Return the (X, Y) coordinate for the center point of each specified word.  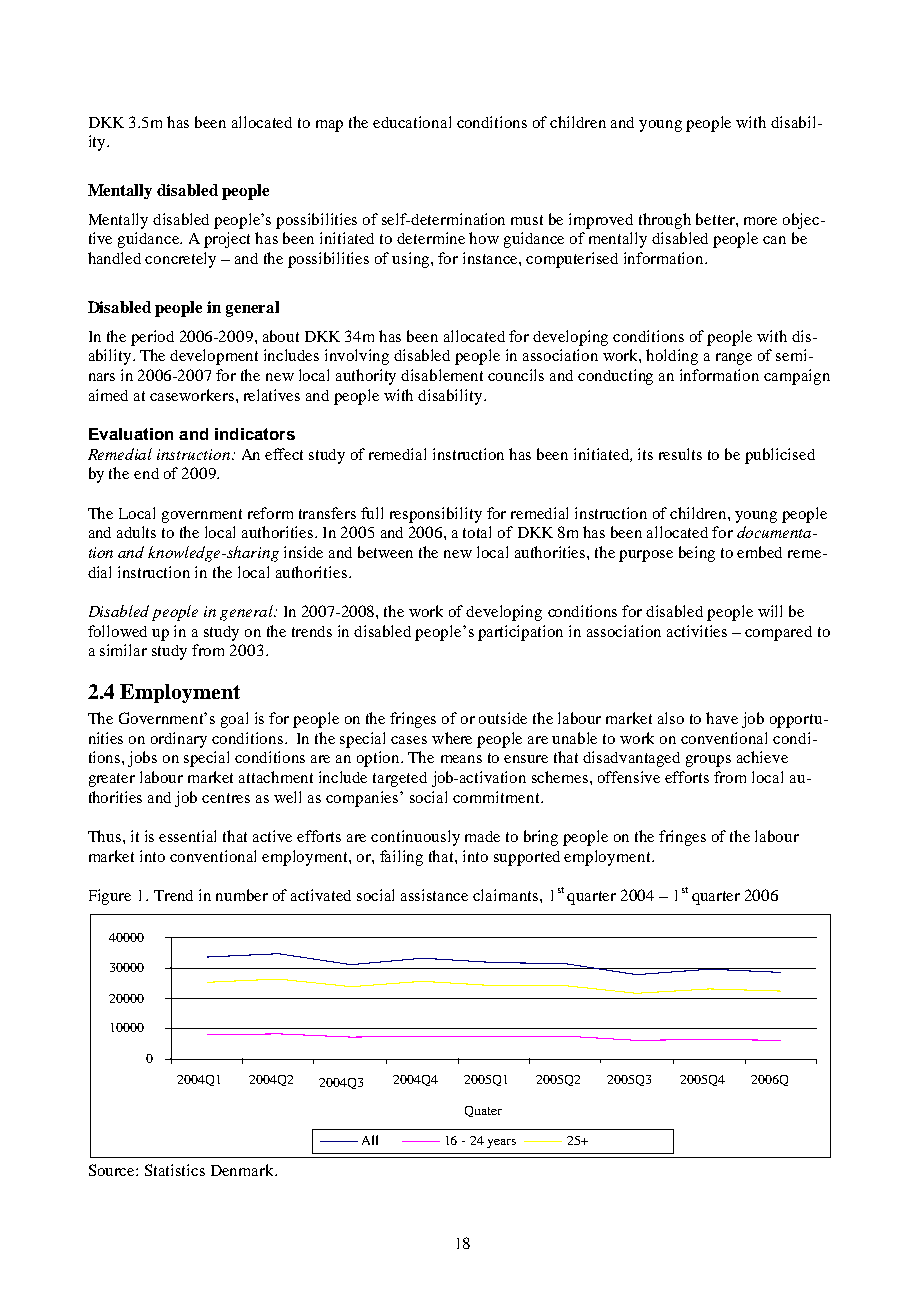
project (227, 240)
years (501, 1143)
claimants (507, 895)
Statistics (175, 1170)
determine (431, 238)
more (760, 221)
